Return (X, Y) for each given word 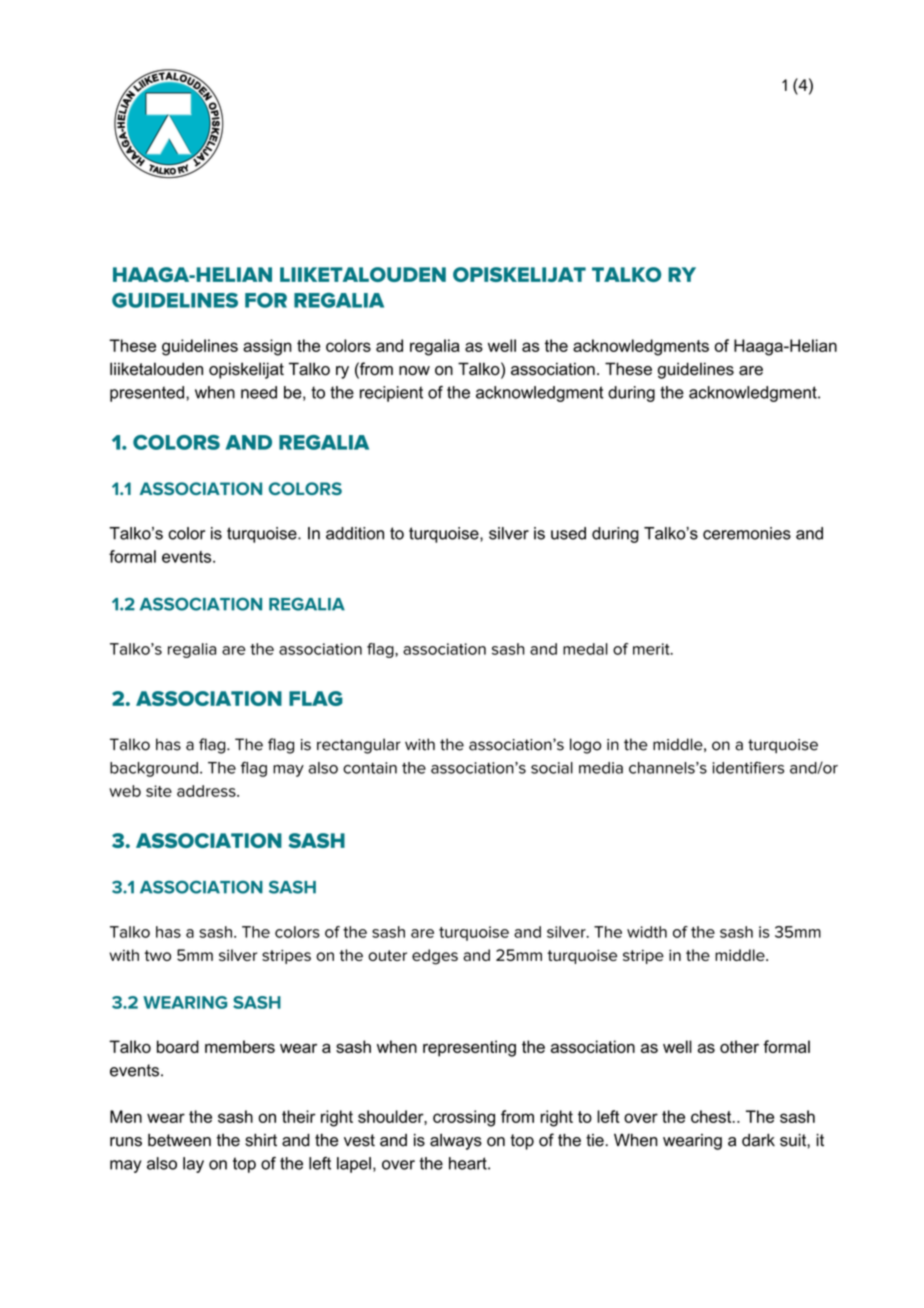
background (154, 769)
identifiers (748, 767)
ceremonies (747, 533)
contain (370, 768)
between (179, 1140)
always (456, 1142)
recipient (391, 394)
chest (712, 1116)
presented (147, 394)
